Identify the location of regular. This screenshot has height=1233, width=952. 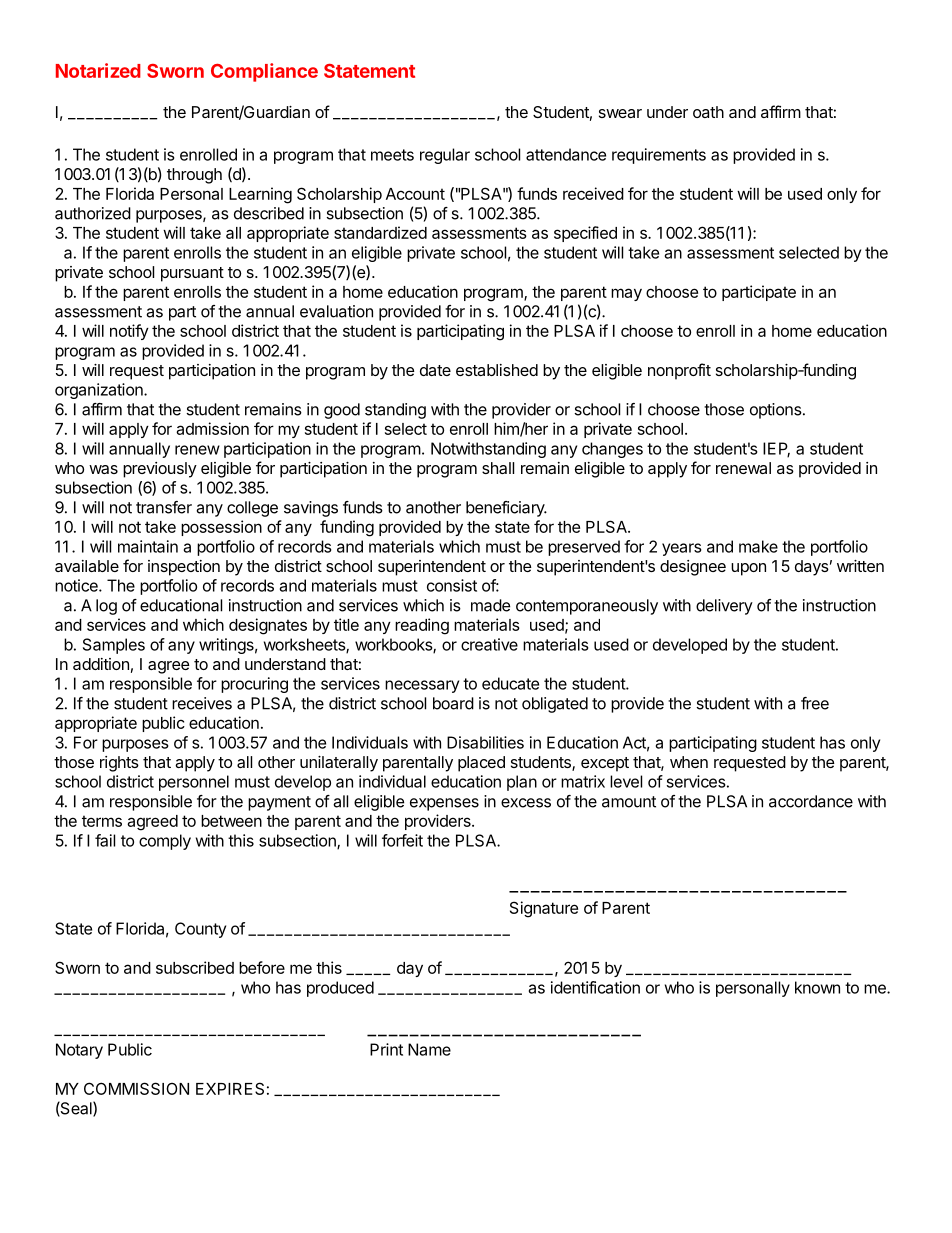
(445, 156).
